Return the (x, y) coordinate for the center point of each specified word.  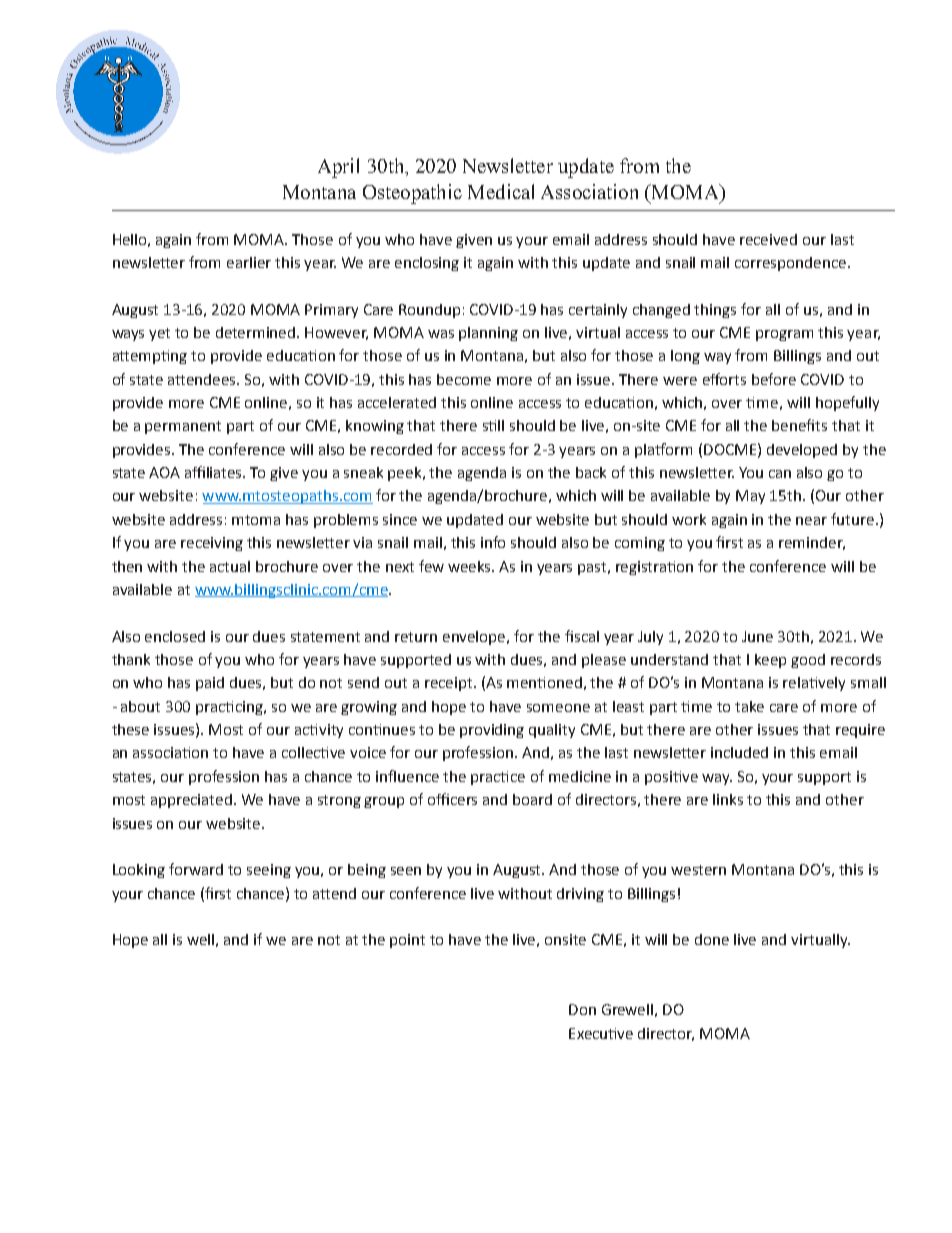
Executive (601, 1033)
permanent (183, 427)
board (532, 799)
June (757, 636)
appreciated (193, 801)
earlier (249, 262)
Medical (501, 191)
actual (230, 566)
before (774, 379)
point (407, 941)
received (768, 239)
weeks (471, 566)
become (464, 379)
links (728, 799)
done (712, 939)
